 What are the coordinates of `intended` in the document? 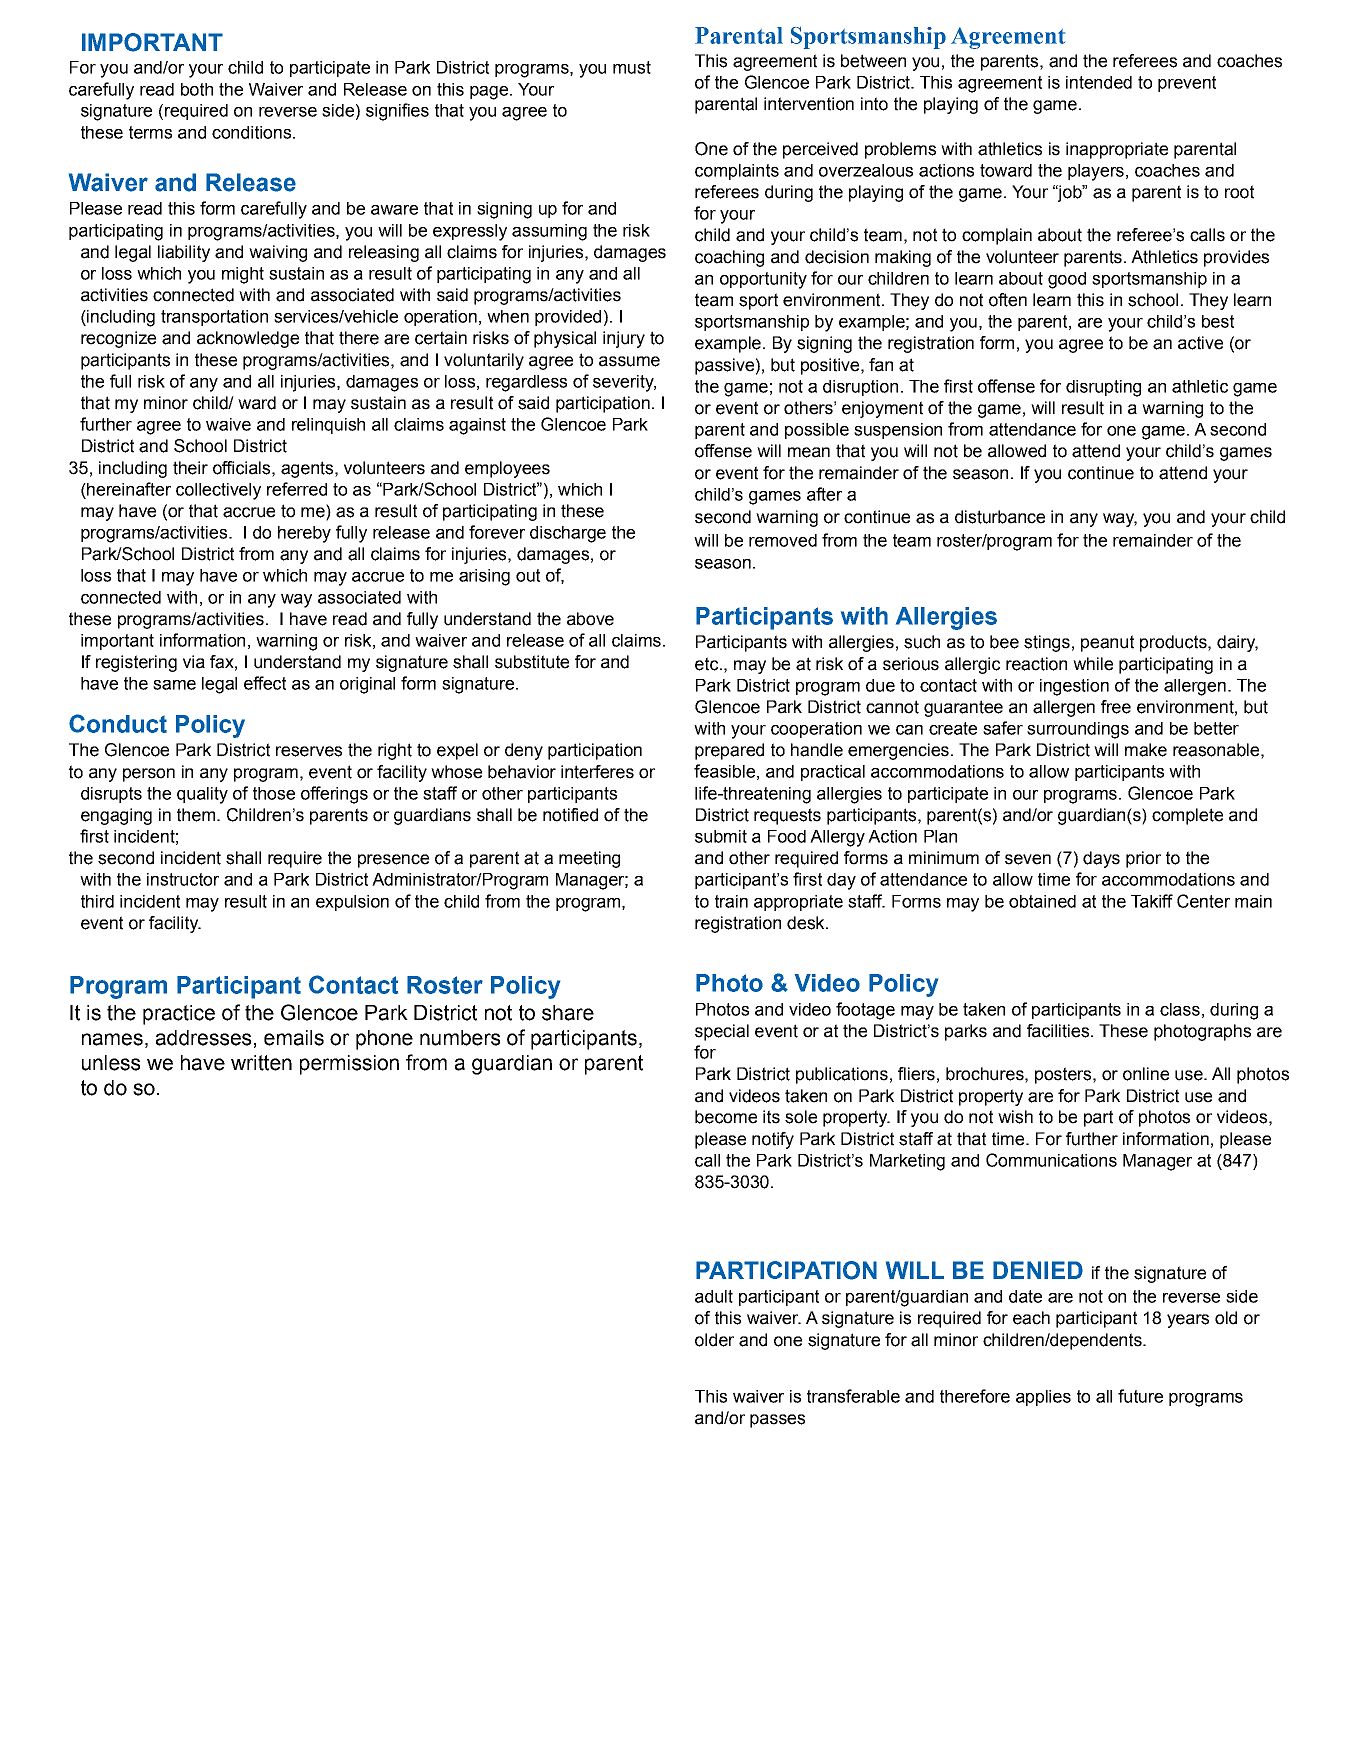 It's located at (1099, 82).
